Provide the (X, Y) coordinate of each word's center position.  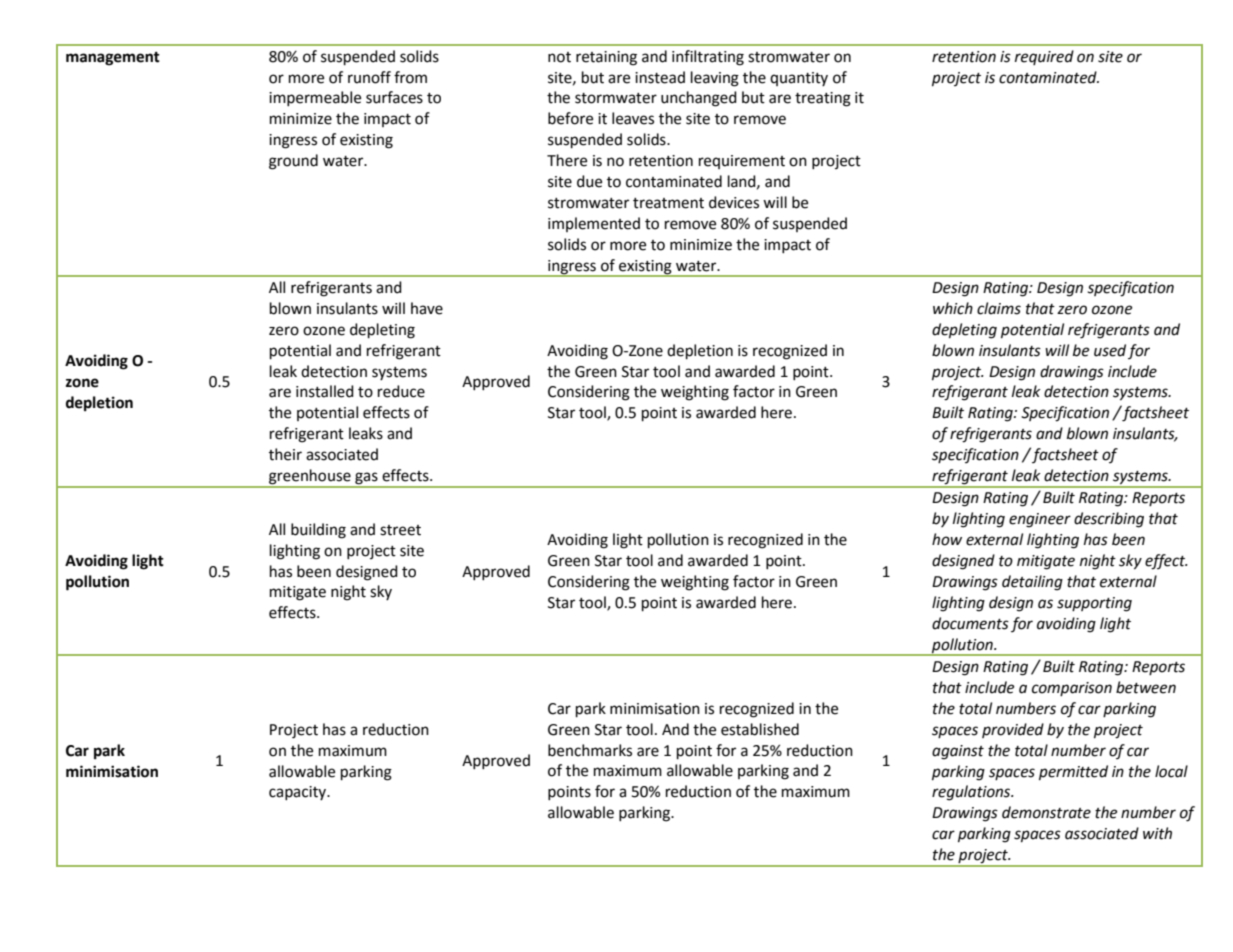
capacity (299, 793)
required (1044, 57)
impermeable (315, 98)
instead (660, 77)
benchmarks (590, 750)
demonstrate (1046, 812)
